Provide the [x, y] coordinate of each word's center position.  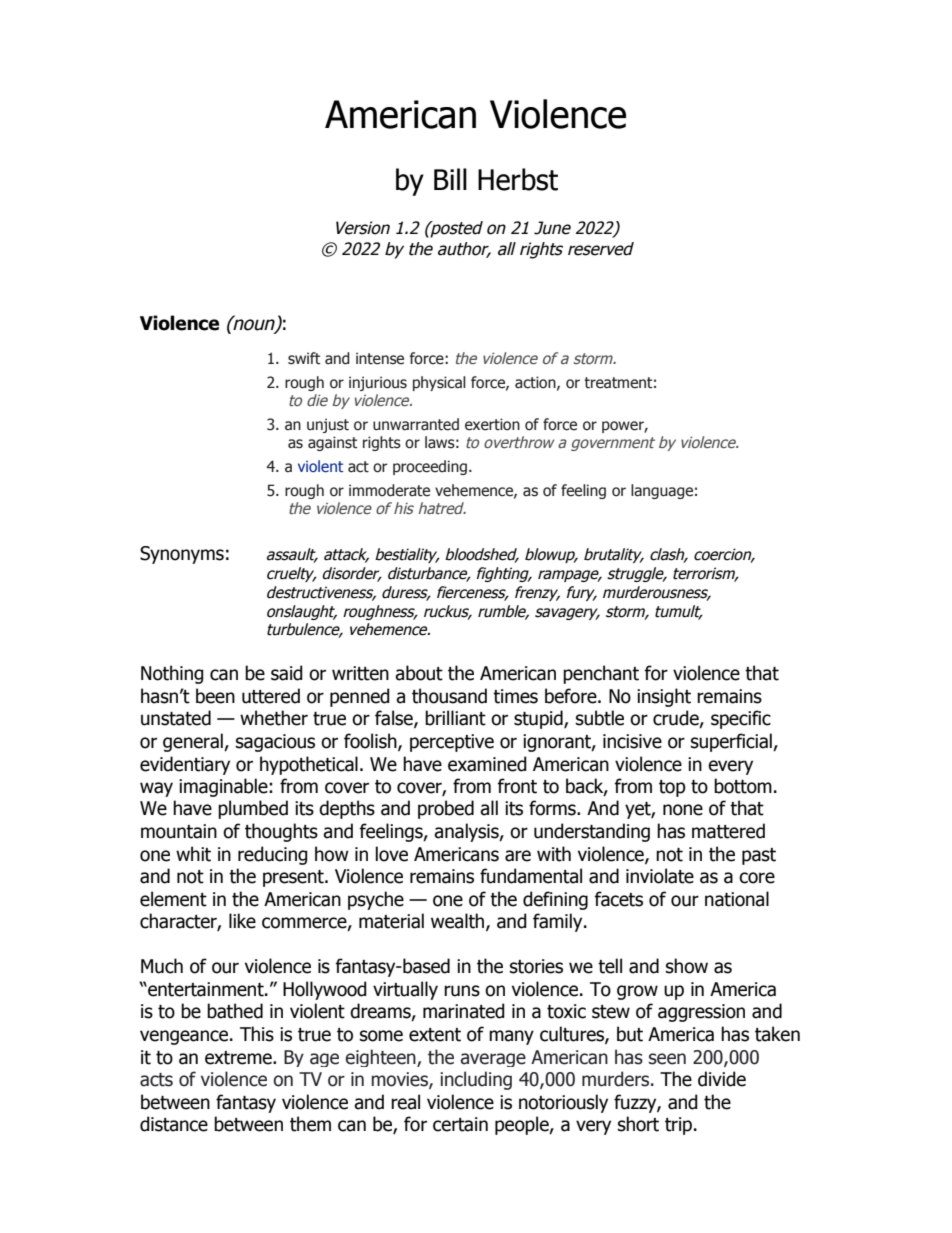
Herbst [518, 179]
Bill [450, 179]
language [662, 491]
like [242, 921]
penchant [601, 674]
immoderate [389, 490]
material [391, 921]
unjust [328, 425]
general [194, 742]
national [737, 899]
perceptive [452, 743]
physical [439, 383]
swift [304, 358]
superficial [732, 742]
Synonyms [182, 555]
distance [174, 1124]
